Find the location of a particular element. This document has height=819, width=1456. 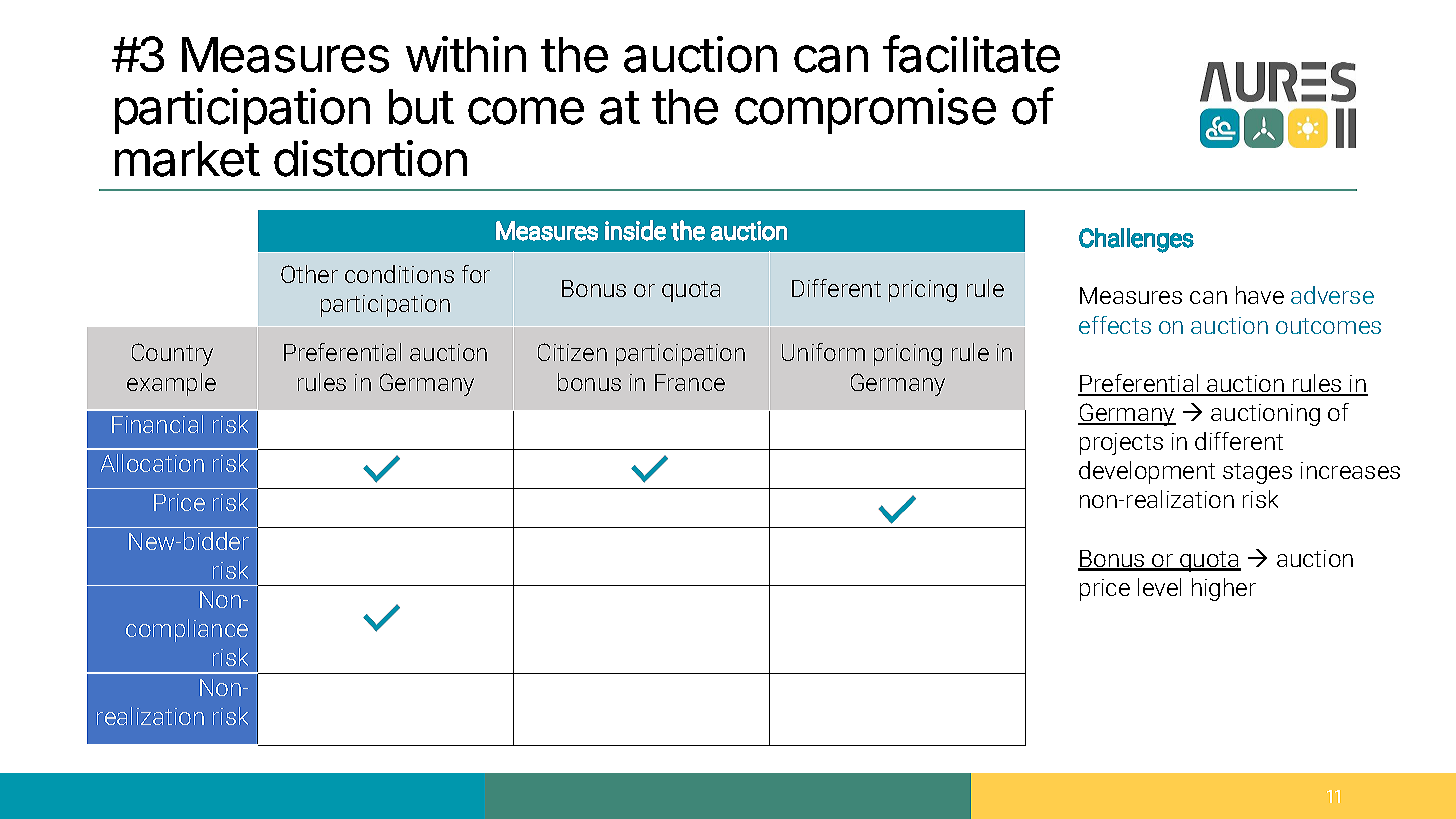

facilitate is located at coordinates (971, 54).
